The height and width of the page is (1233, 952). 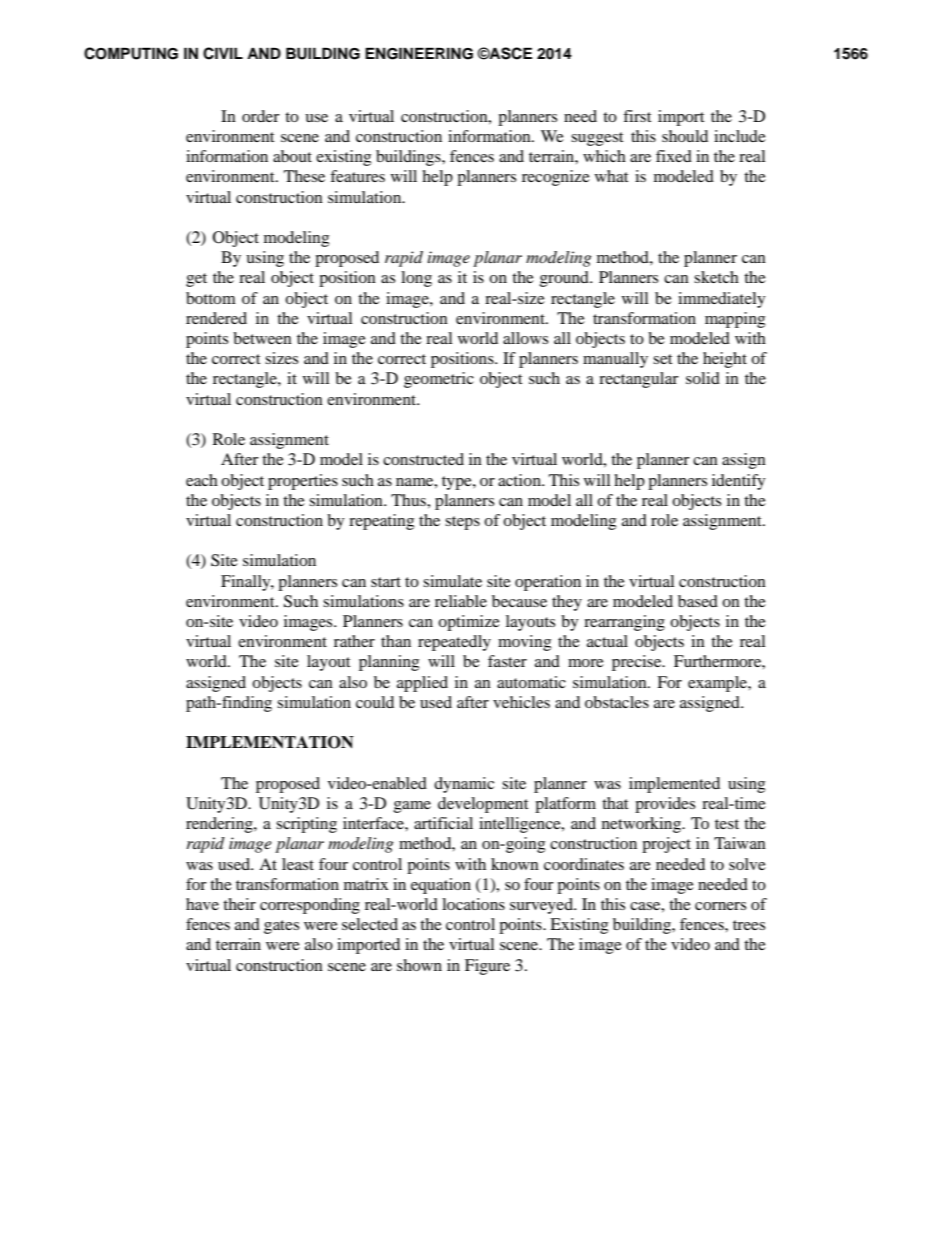 I want to click on geometric, so click(x=439, y=380).
